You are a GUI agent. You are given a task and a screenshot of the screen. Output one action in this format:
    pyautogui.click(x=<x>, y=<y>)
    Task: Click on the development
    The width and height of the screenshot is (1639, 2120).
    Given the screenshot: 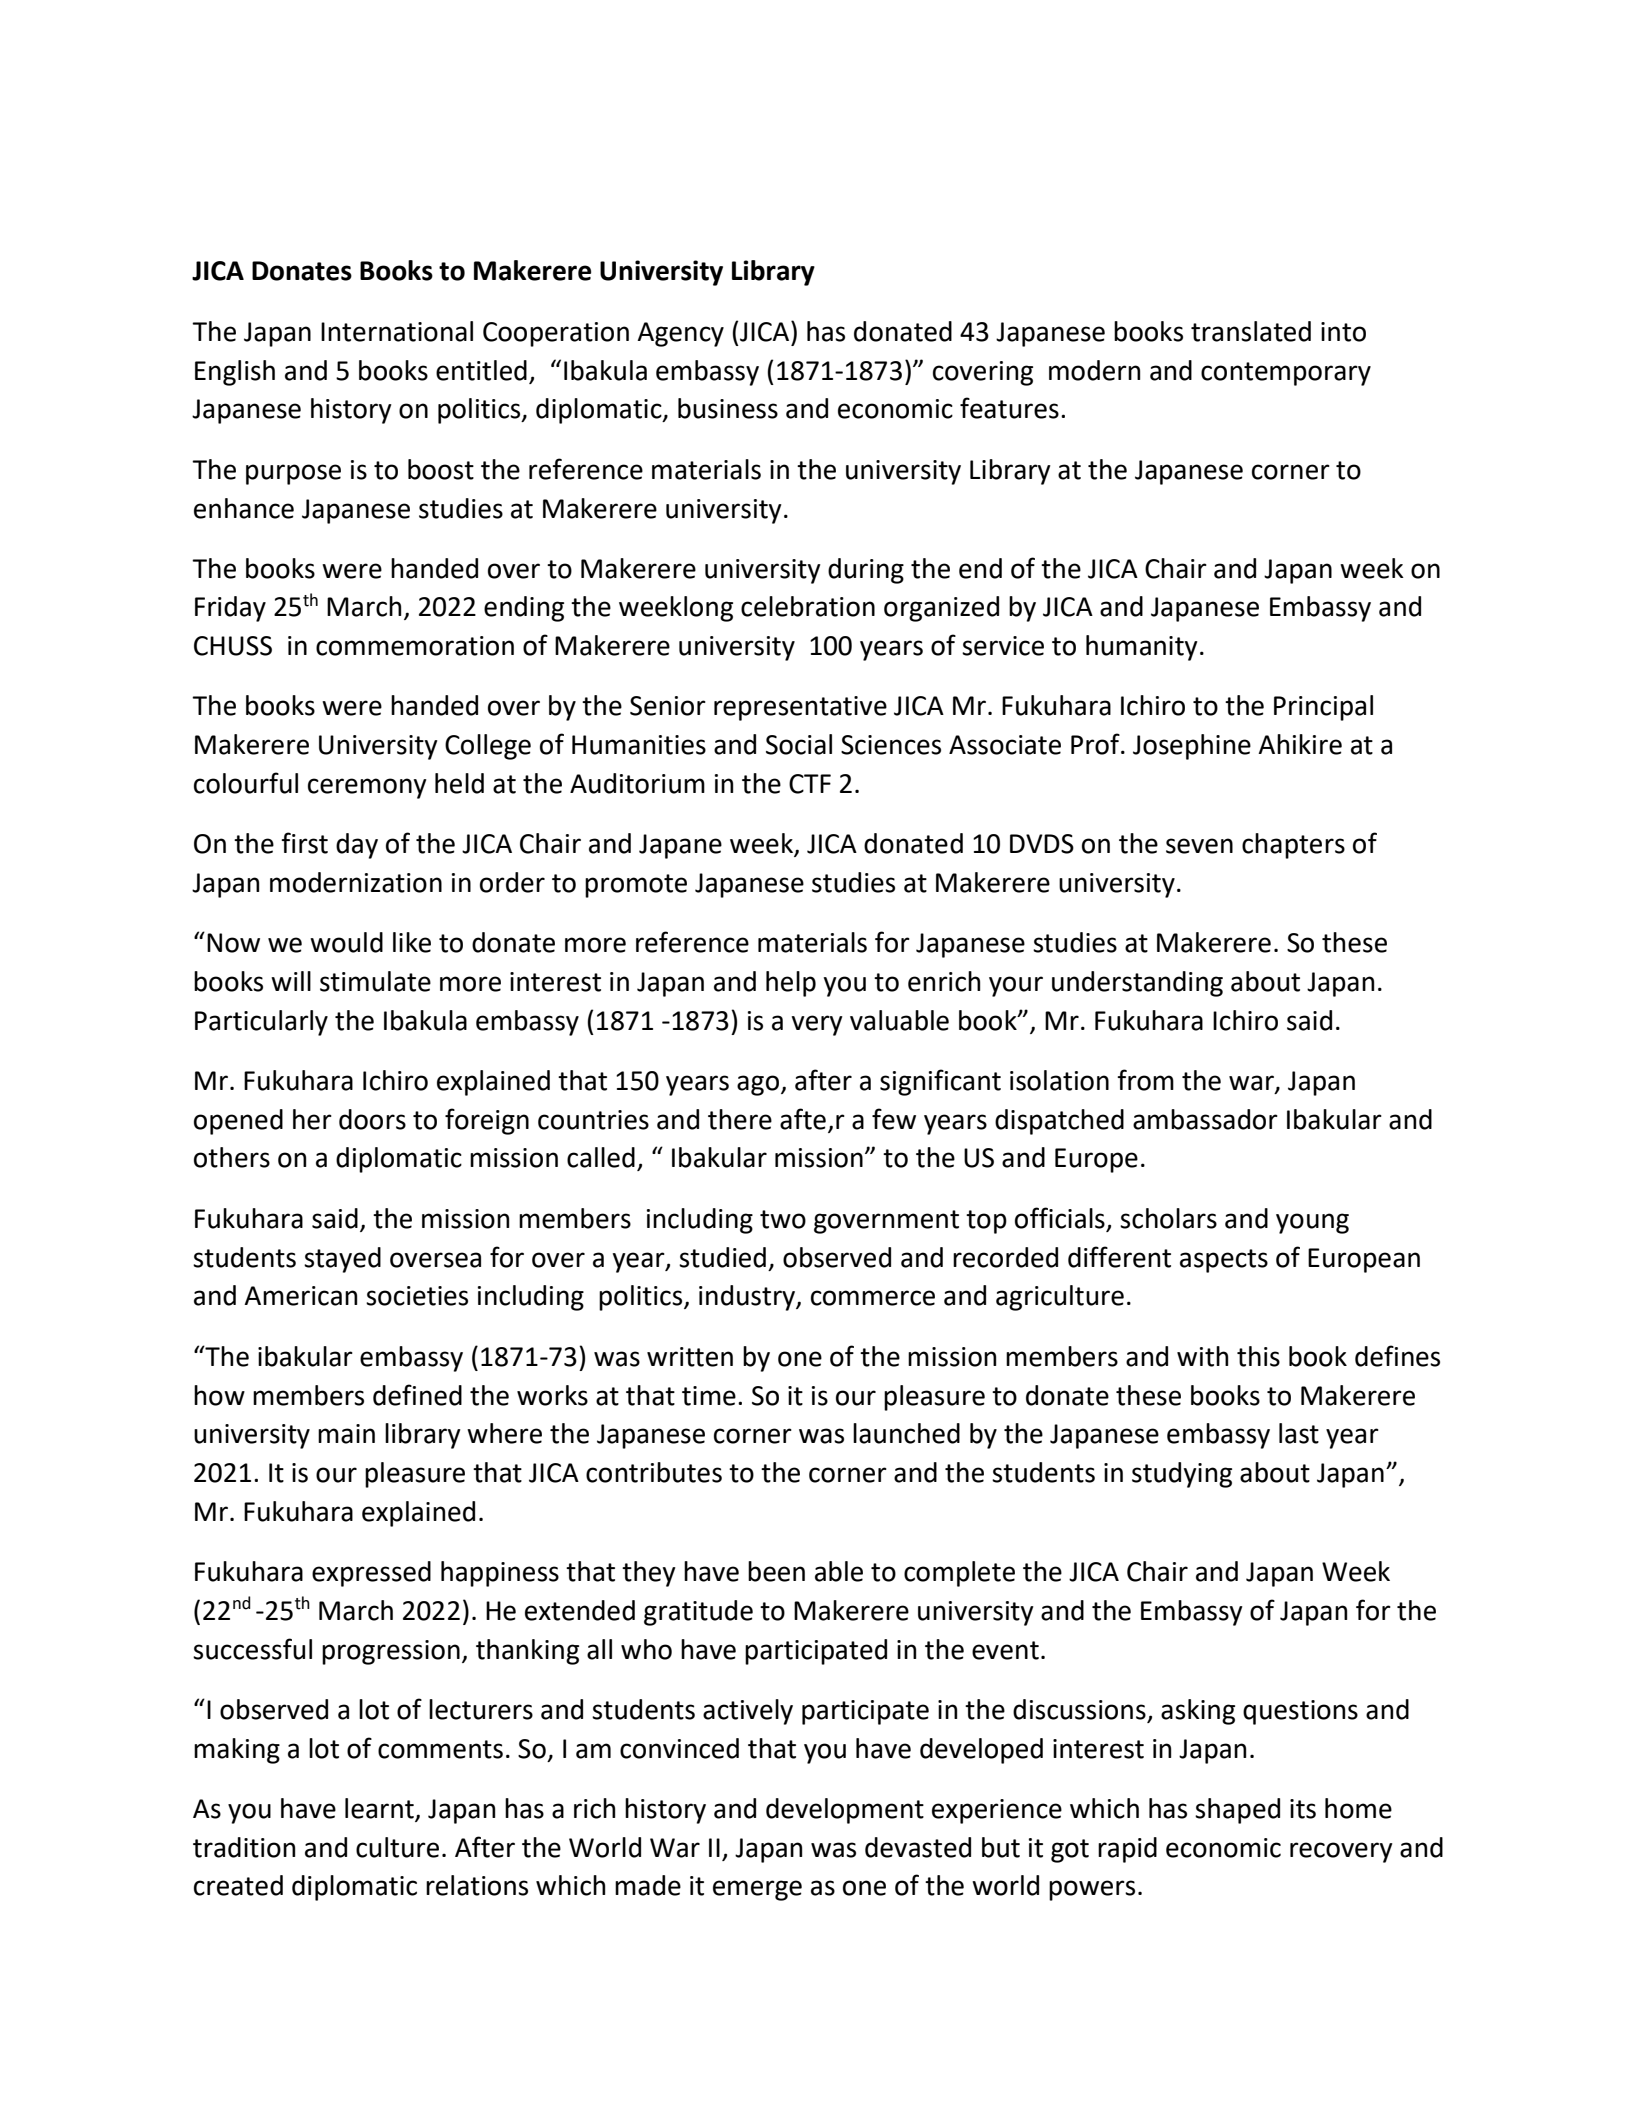 What is the action you would take?
    pyautogui.click(x=845, y=1811)
